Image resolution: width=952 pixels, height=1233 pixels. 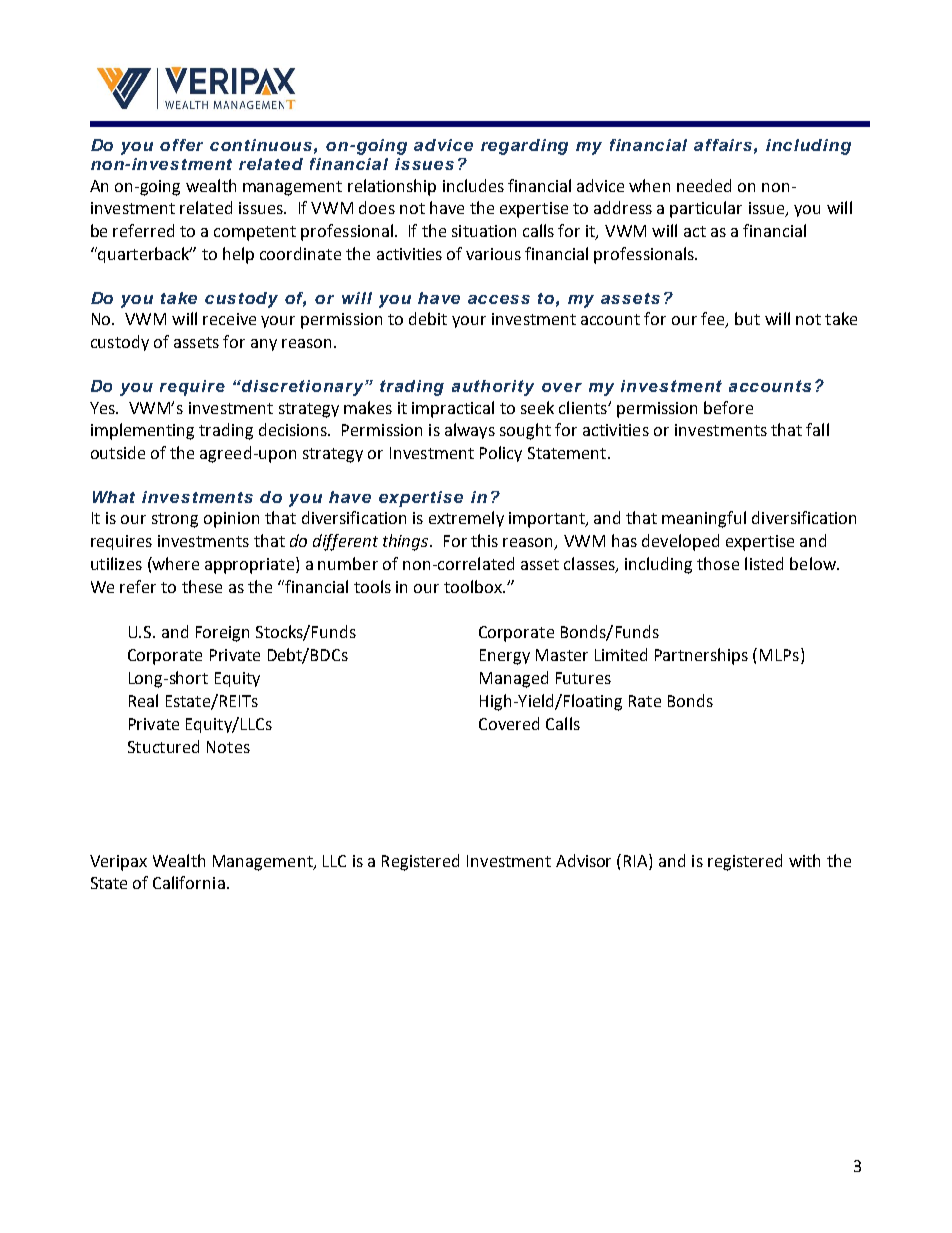 I want to click on Foreign, so click(x=222, y=634).
